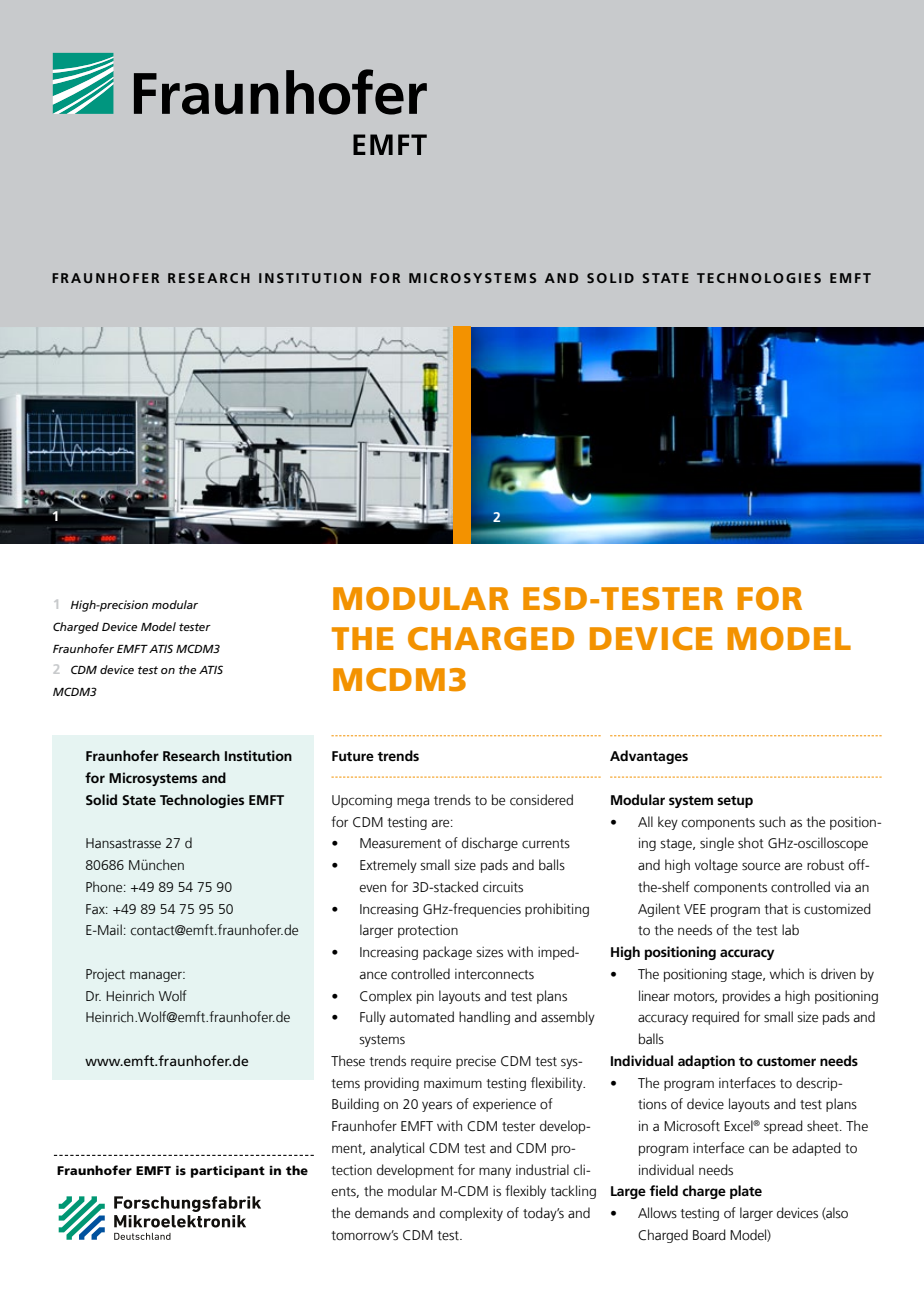  Describe the element at coordinates (382, 1213) in the screenshot. I see `demands` at that location.
